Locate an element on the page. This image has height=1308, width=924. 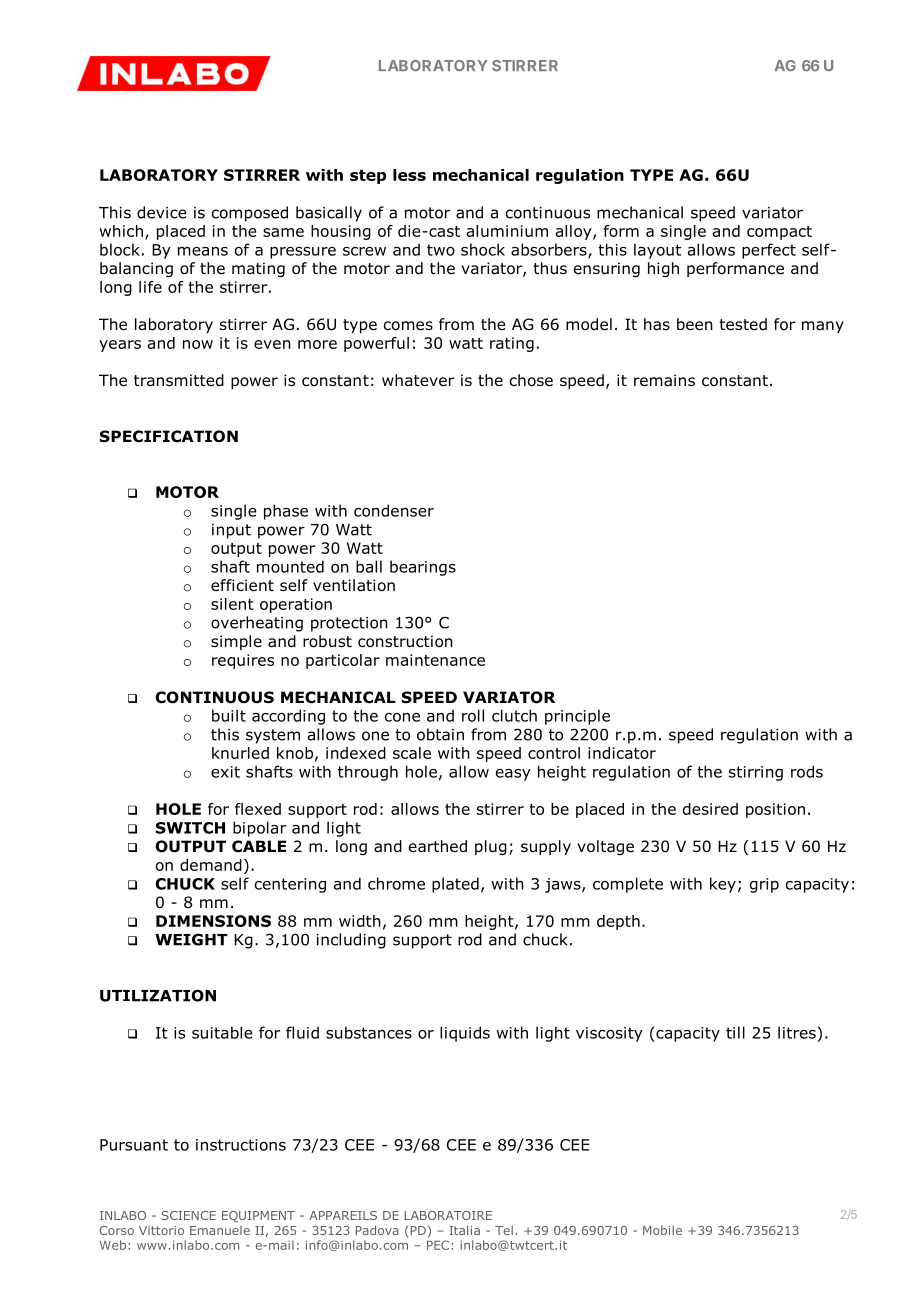
principle is located at coordinates (577, 717).
